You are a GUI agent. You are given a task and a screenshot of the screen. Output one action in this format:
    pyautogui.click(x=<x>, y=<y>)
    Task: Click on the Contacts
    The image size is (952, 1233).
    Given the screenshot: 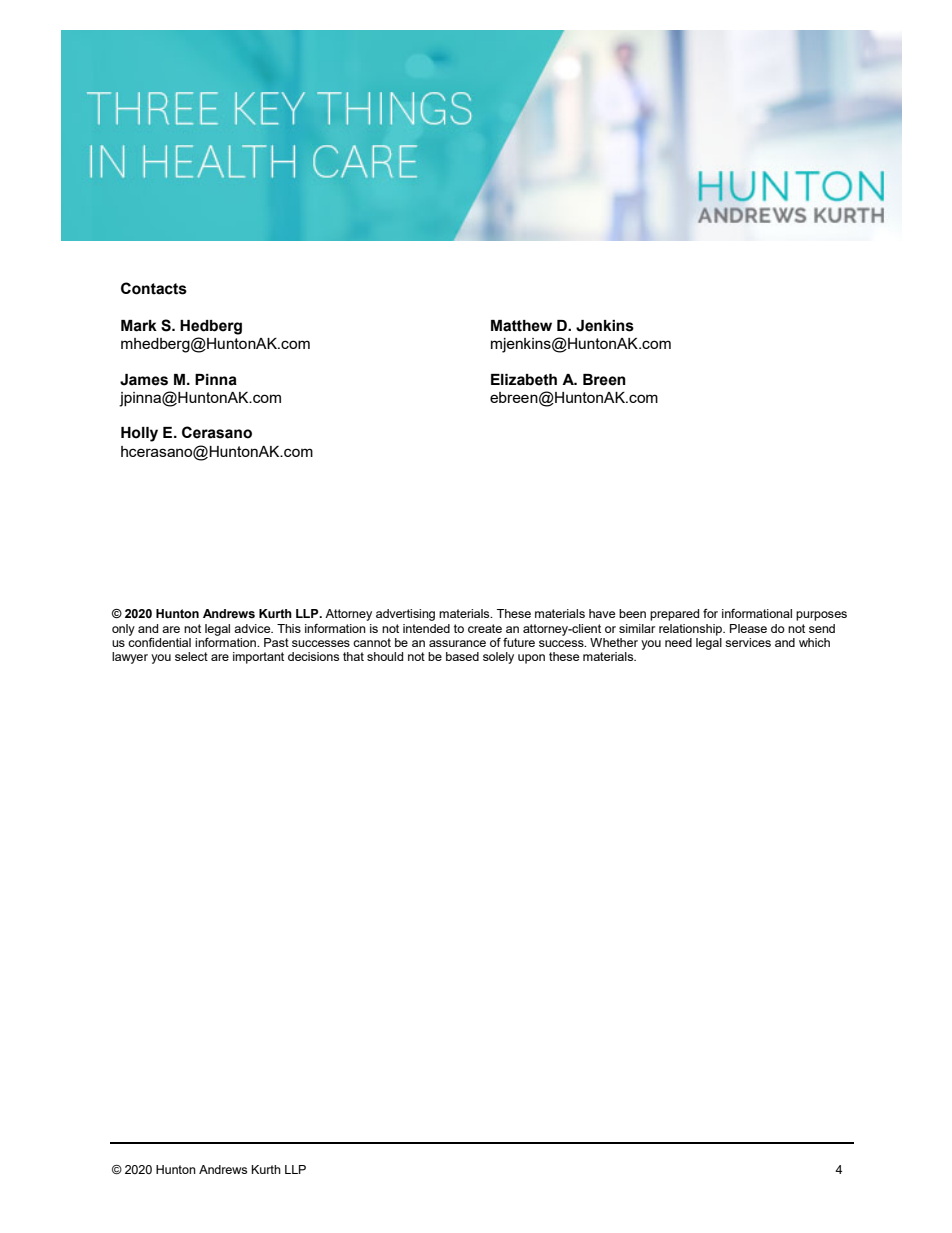 What is the action you would take?
    pyautogui.click(x=154, y=288)
